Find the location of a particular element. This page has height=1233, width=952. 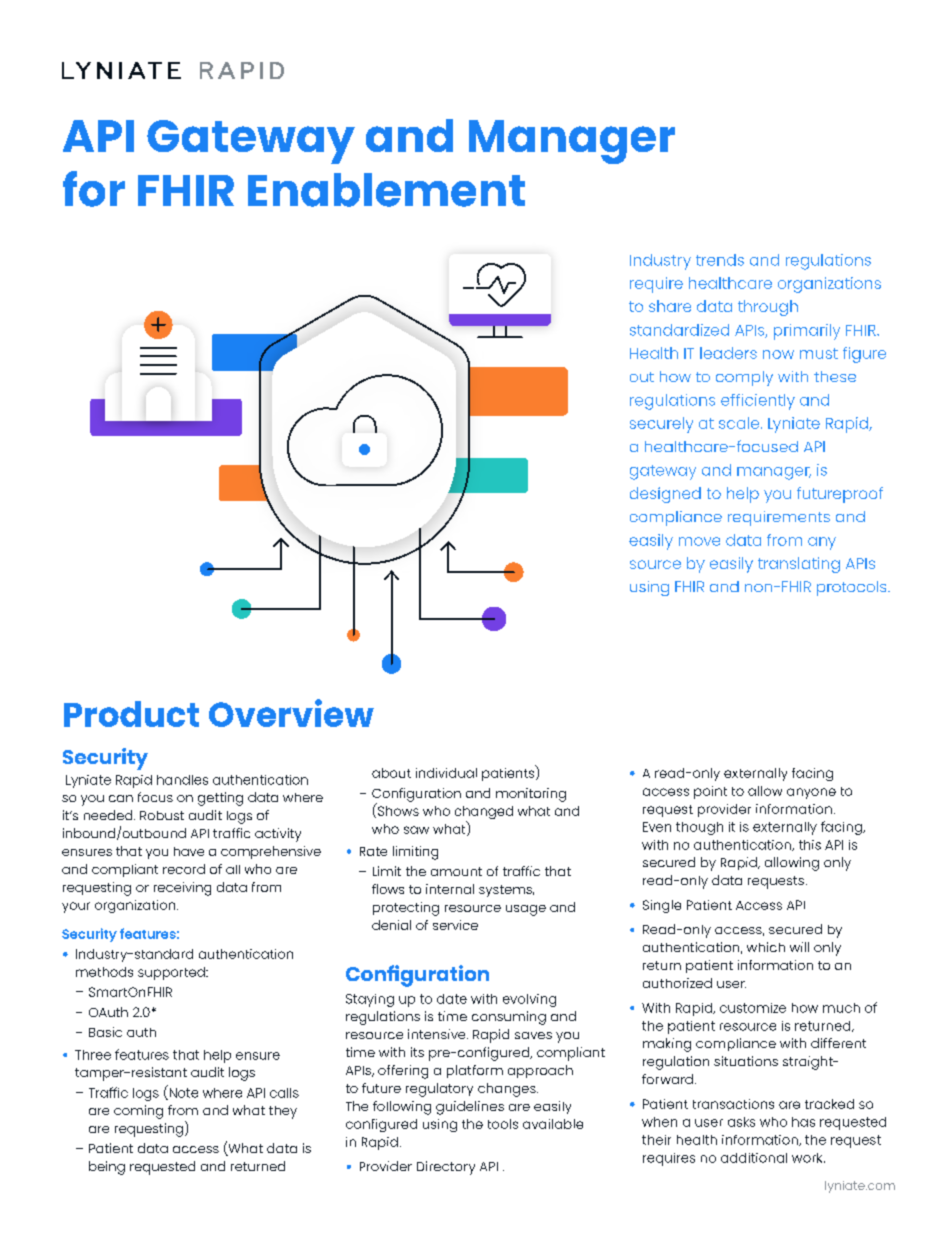

Product is located at coordinates (131, 714).
